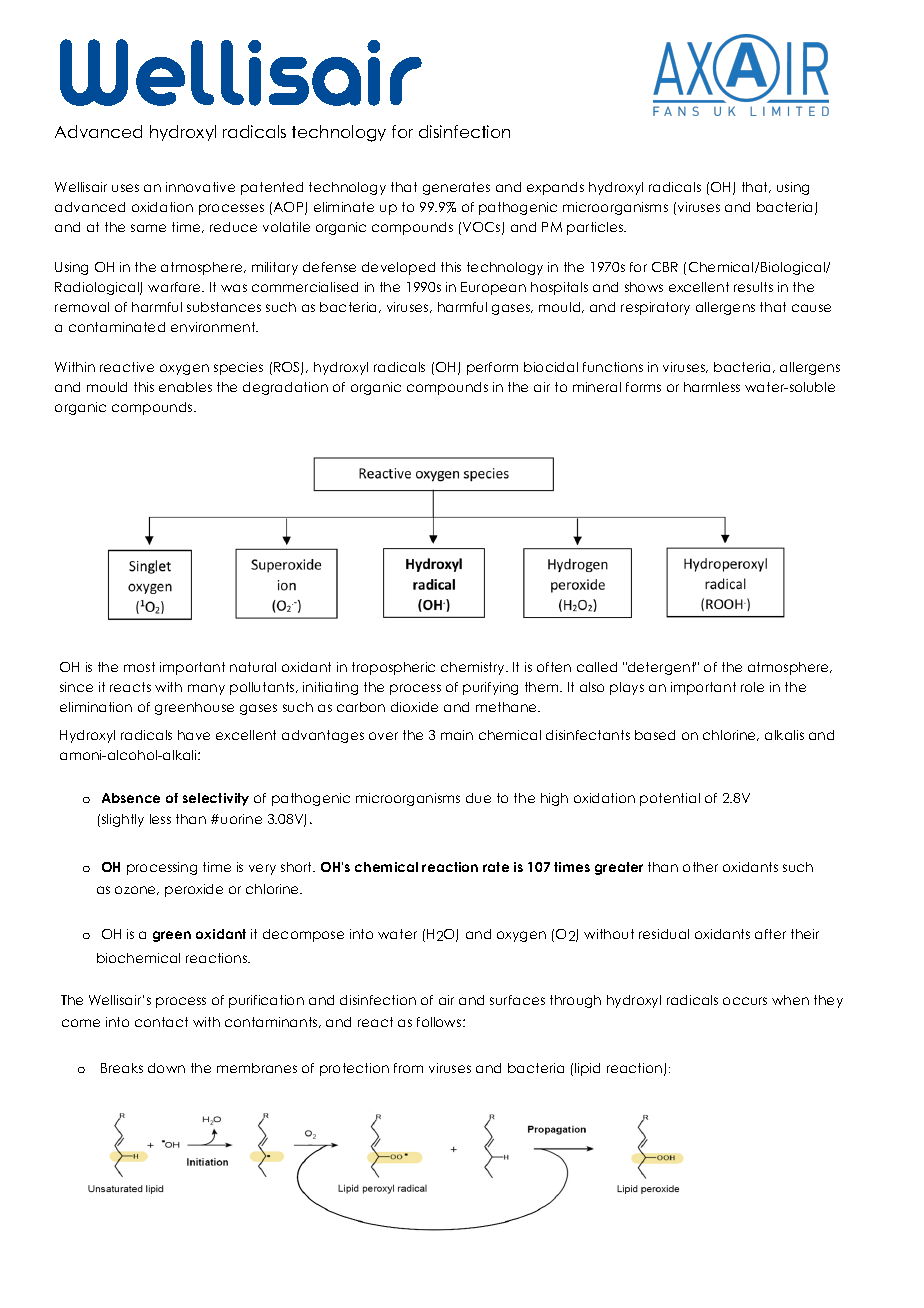 The height and width of the image is (1308, 924). I want to click on due, so click(478, 798).
